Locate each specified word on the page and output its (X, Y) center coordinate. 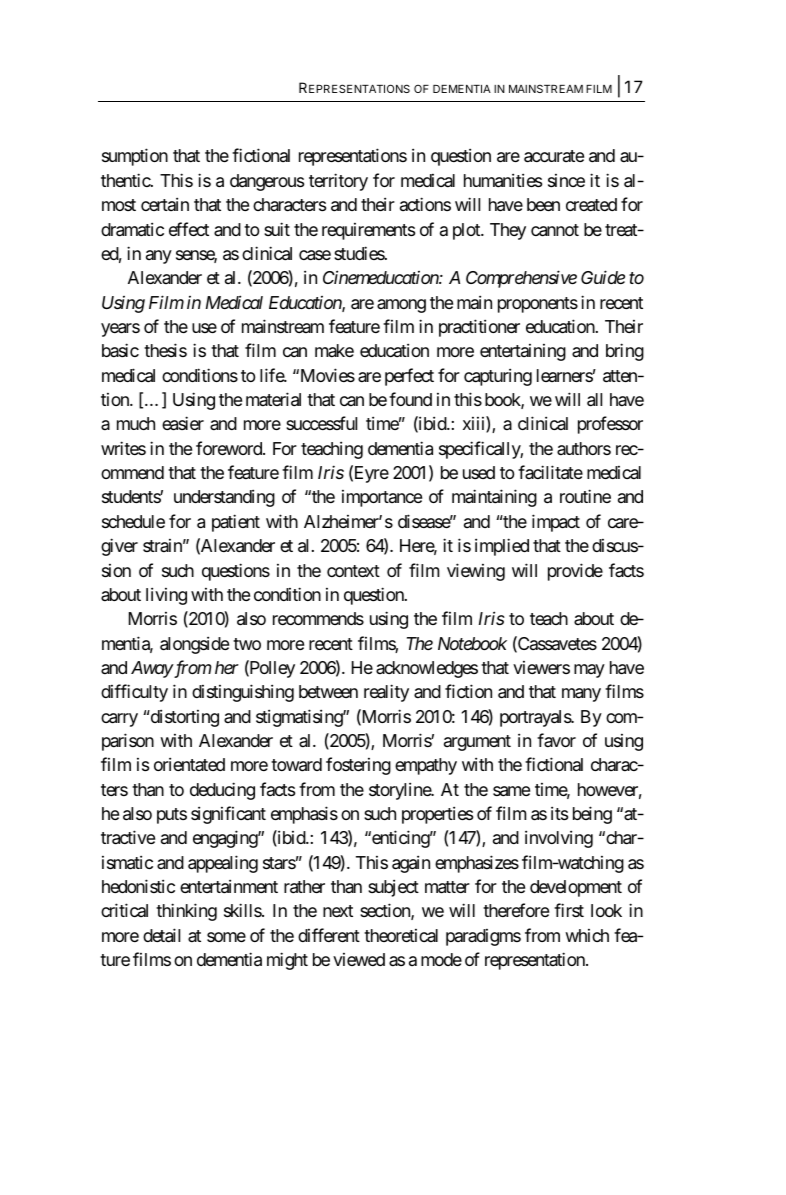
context (353, 571)
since (566, 180)
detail (161, 935)
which (587, 935)
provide (575, 572)
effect (189, 229)
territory (338, 182)
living (166, 596)
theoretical (401, 935)
